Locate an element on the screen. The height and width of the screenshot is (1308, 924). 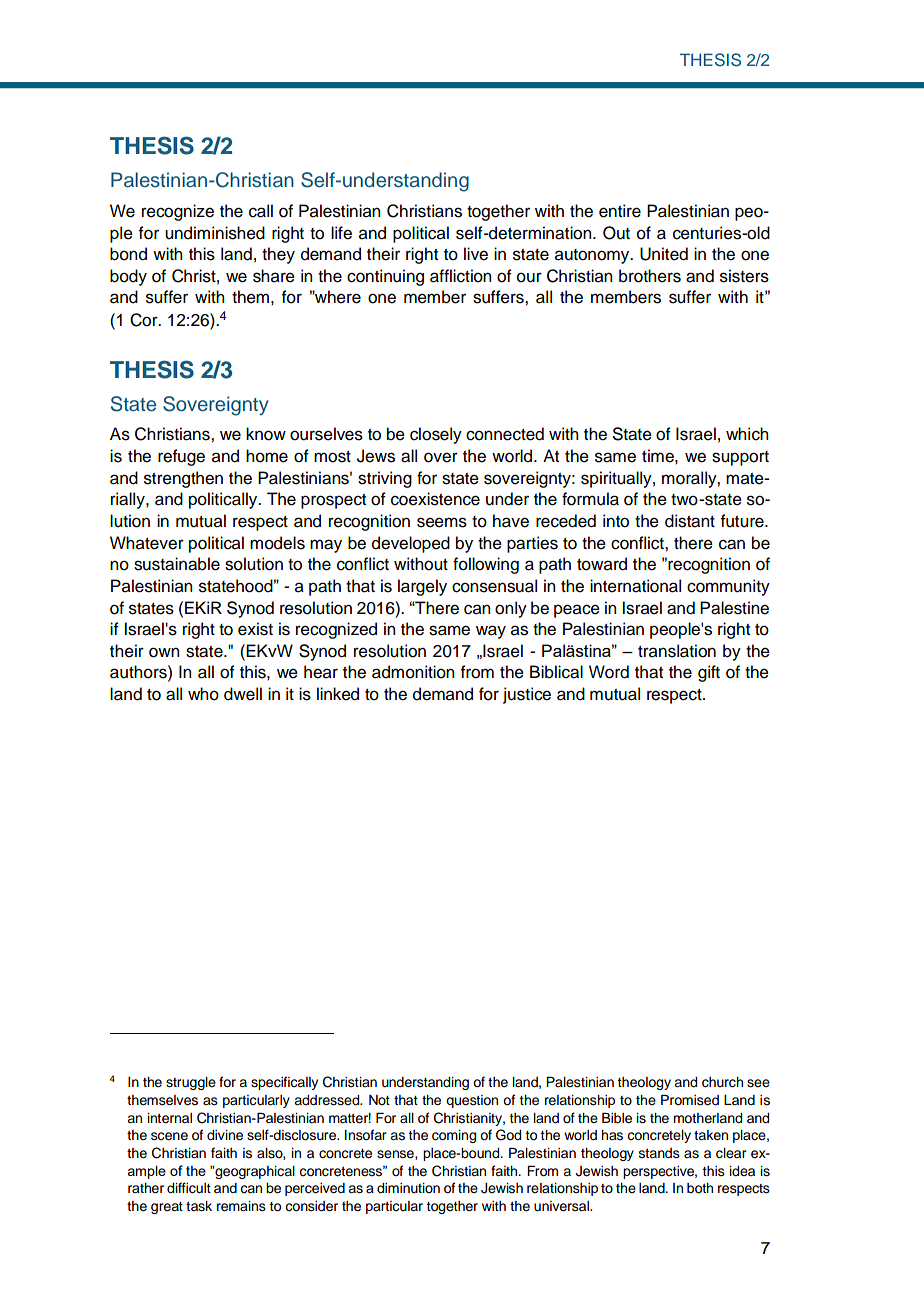
live is located at coordinates (476, 254).
